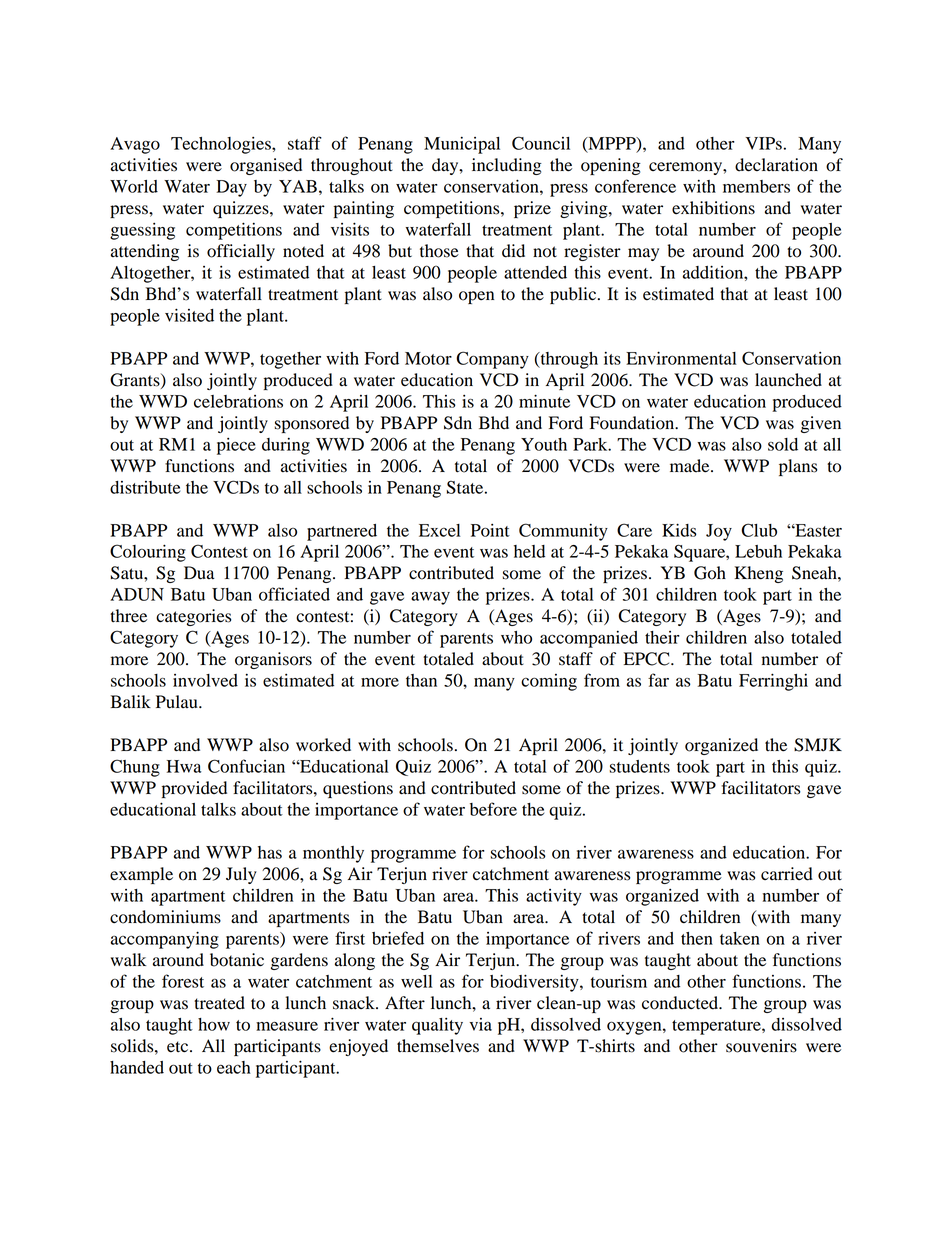 The width and height of the screenshot is (952, 1233). Describe the element at coordinates (222, 145) in the screenshot. I see `Technologies` at that location.
